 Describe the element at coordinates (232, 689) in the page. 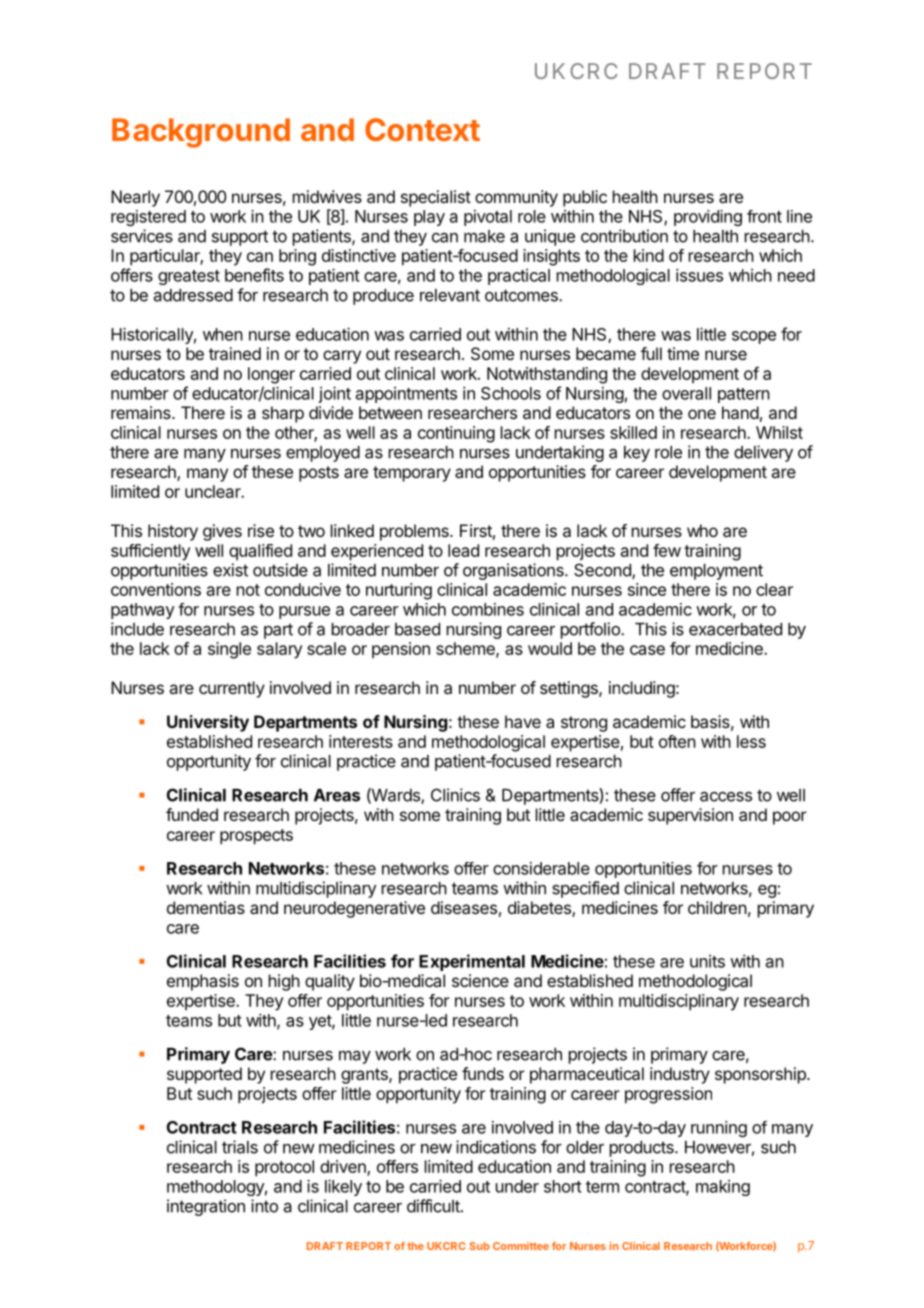

I see `currently` at that location.
